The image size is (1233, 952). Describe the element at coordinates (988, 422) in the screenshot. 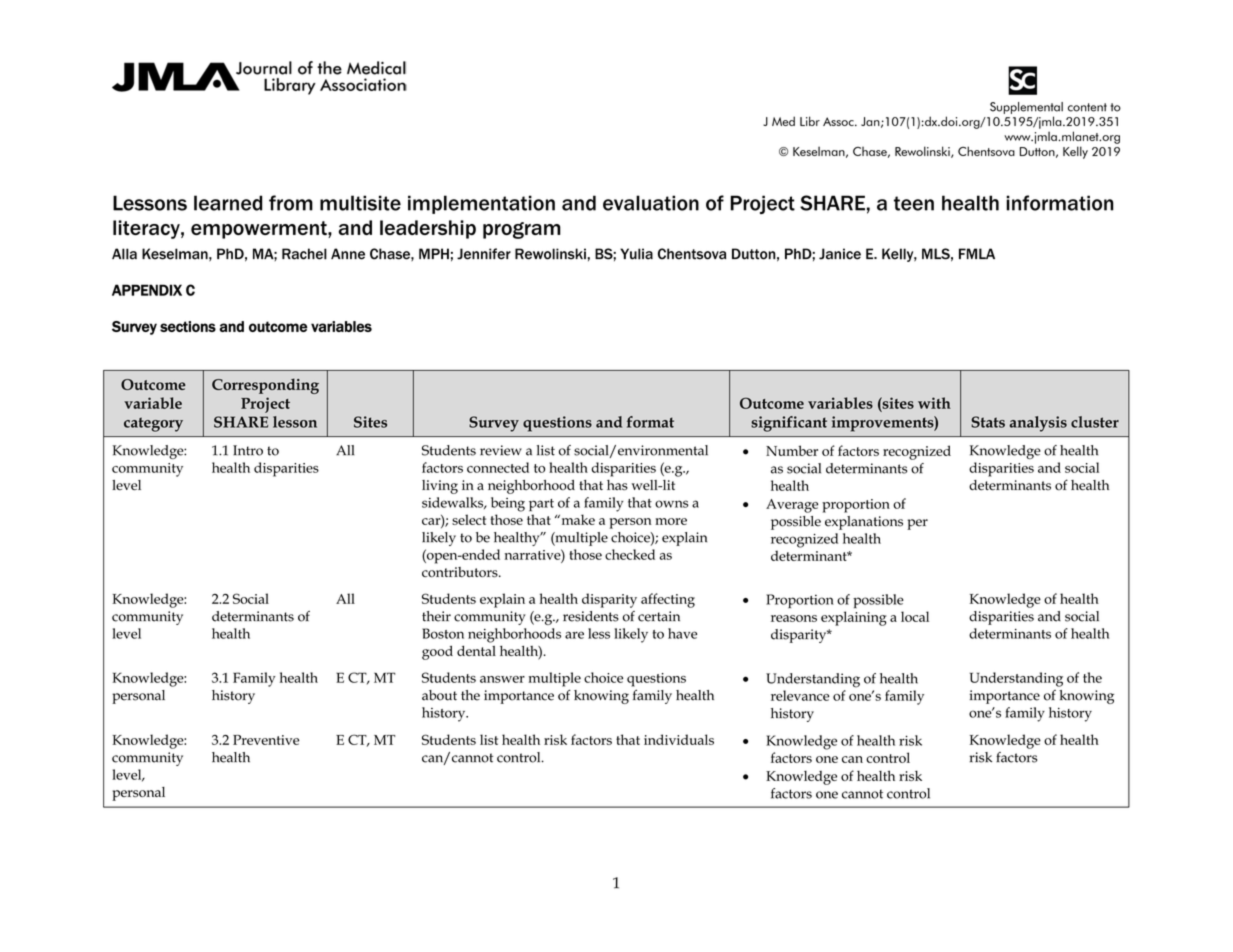

I see `Stats` at that location.
